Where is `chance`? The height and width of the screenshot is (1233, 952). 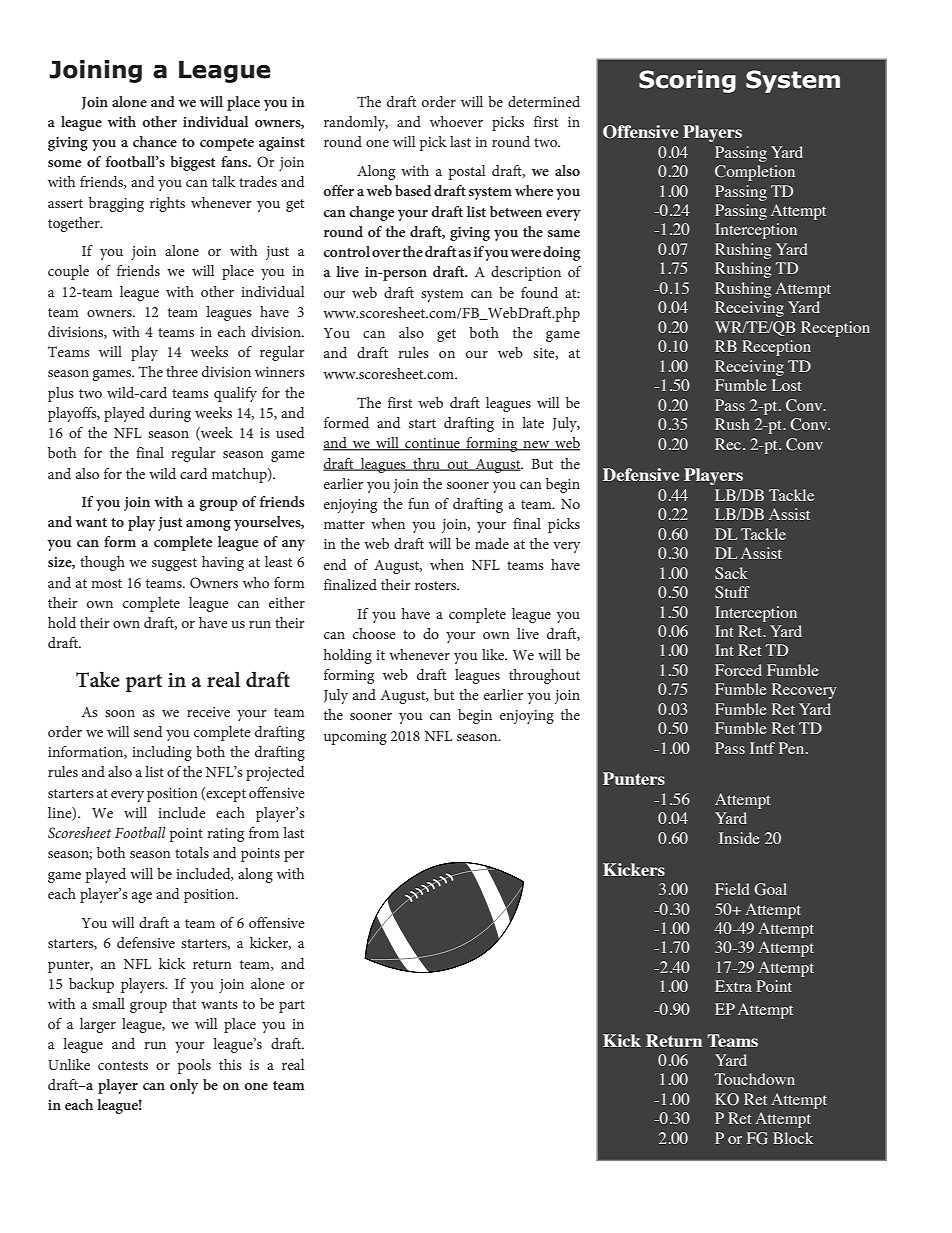 chance is located at coordinates (155, 141).
